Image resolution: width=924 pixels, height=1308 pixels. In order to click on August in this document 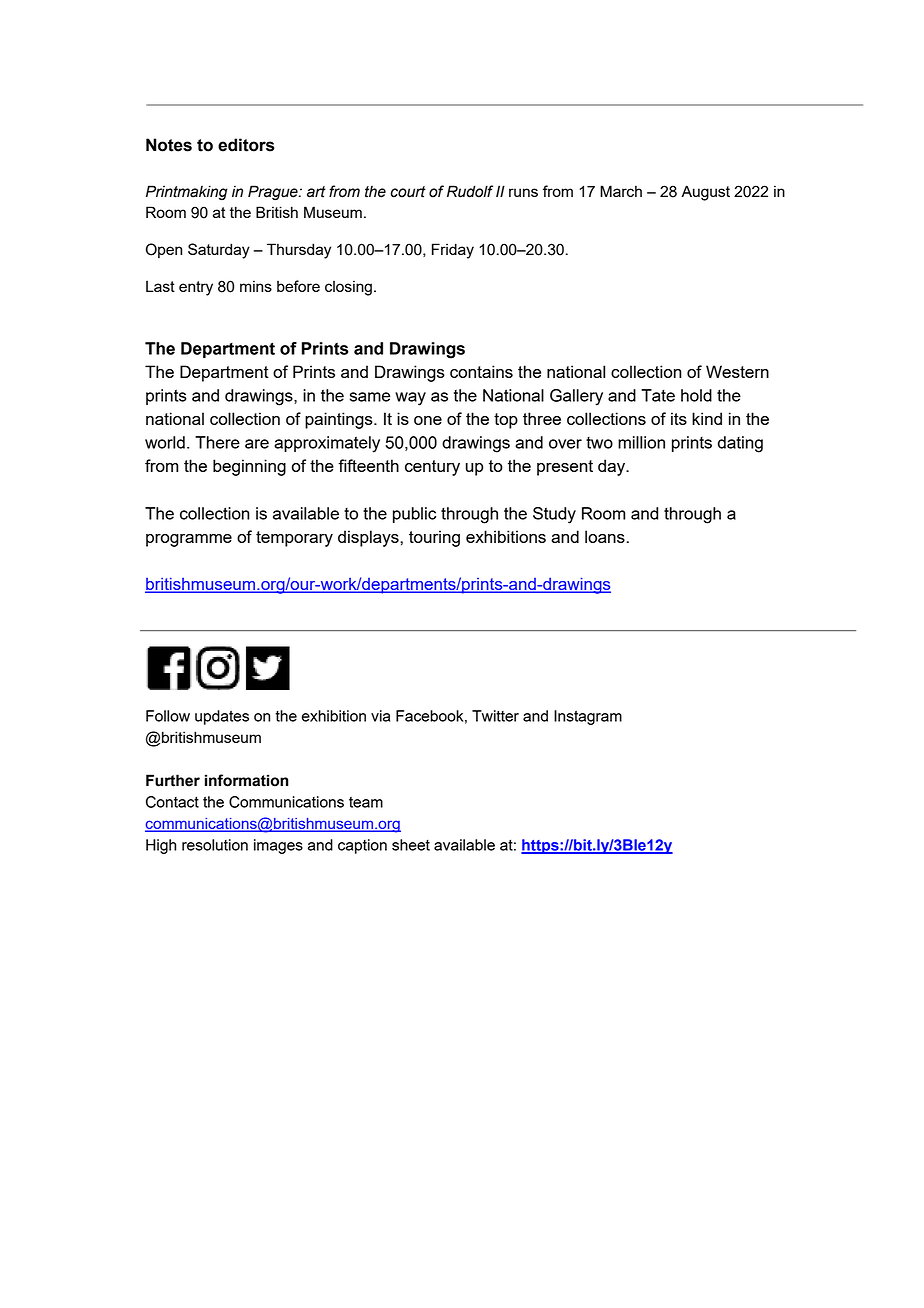, I will do `click(705, 193)`.
